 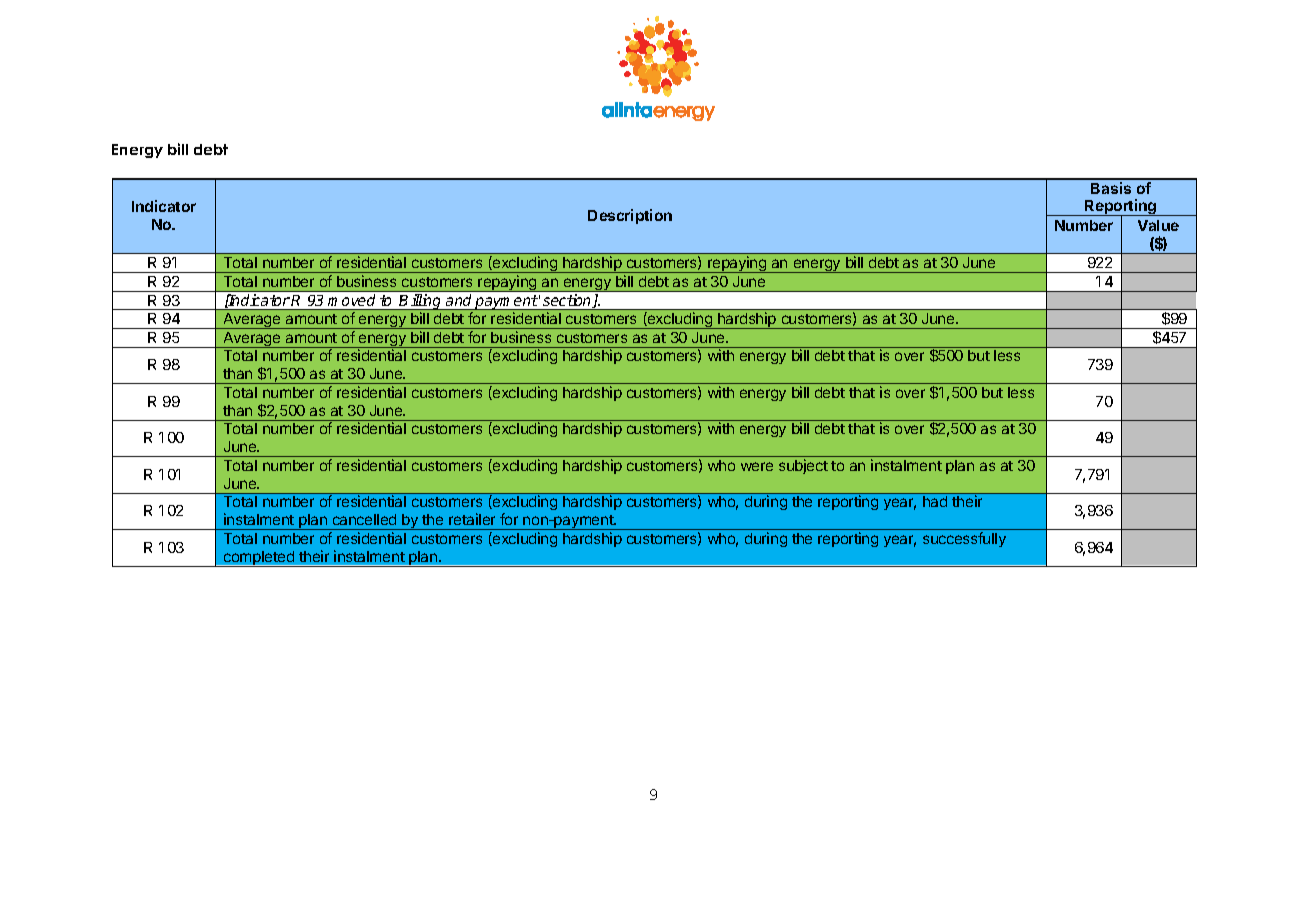 I want to click on cancelled, so click(x=364, y=519).
